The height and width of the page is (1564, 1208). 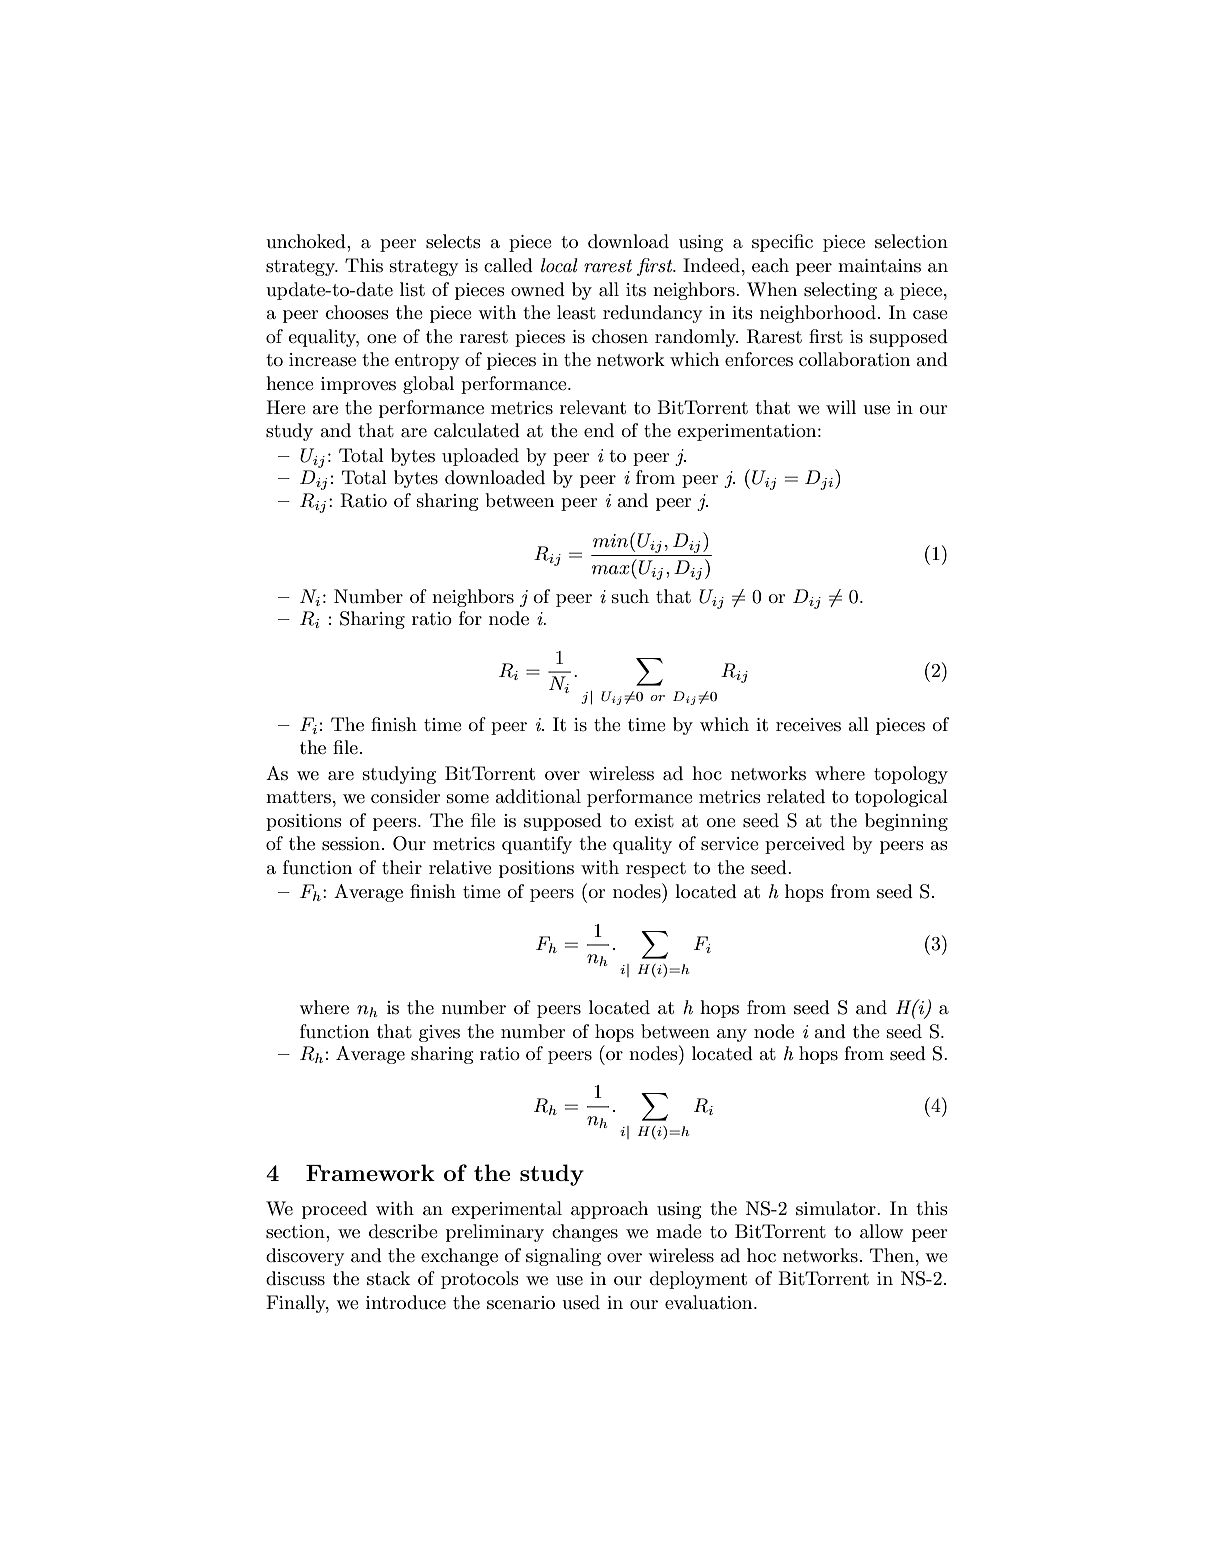 I want to click on selecting, so click(x=840, y=291).
